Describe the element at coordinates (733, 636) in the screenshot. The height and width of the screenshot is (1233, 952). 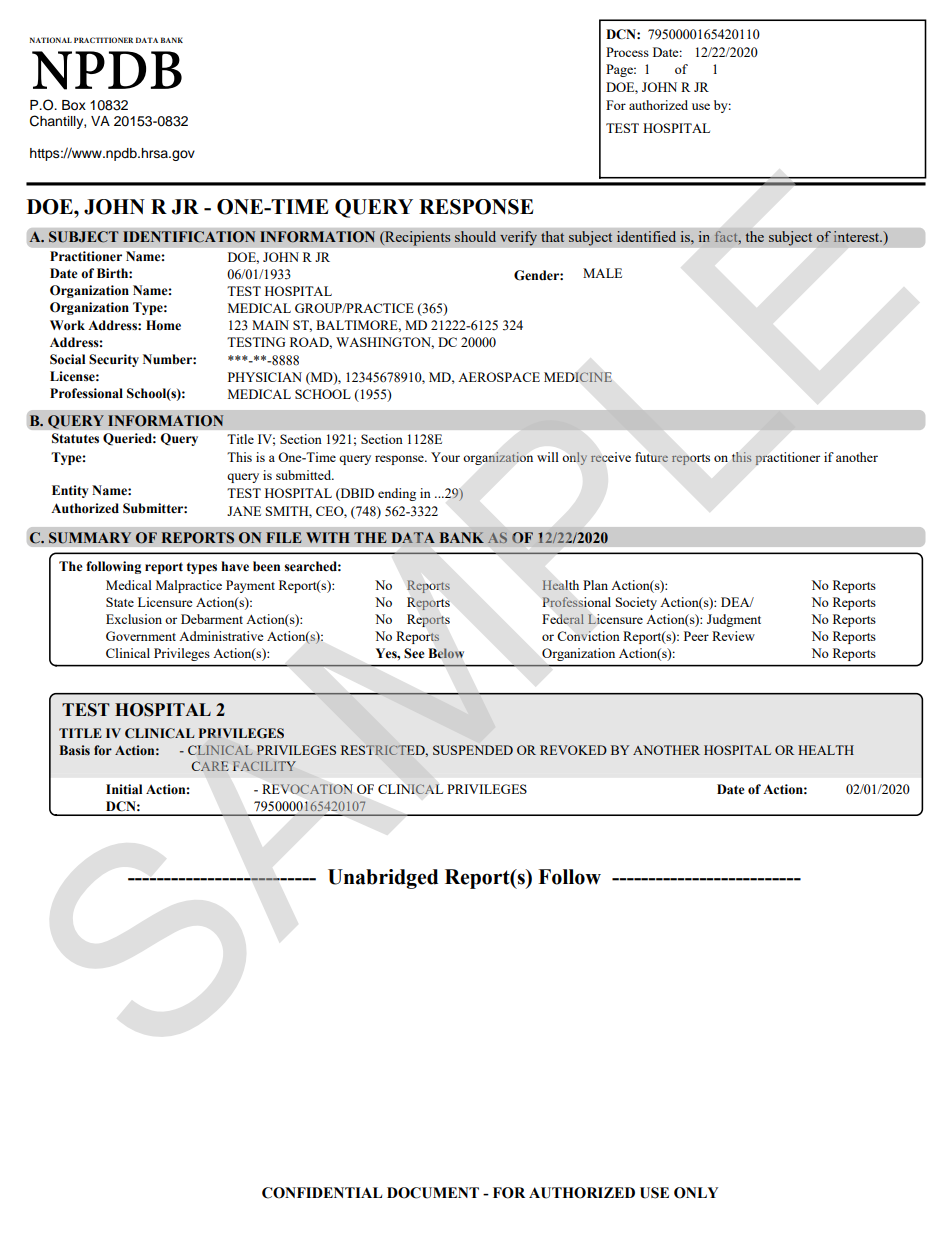
I see `Review` at that location.
